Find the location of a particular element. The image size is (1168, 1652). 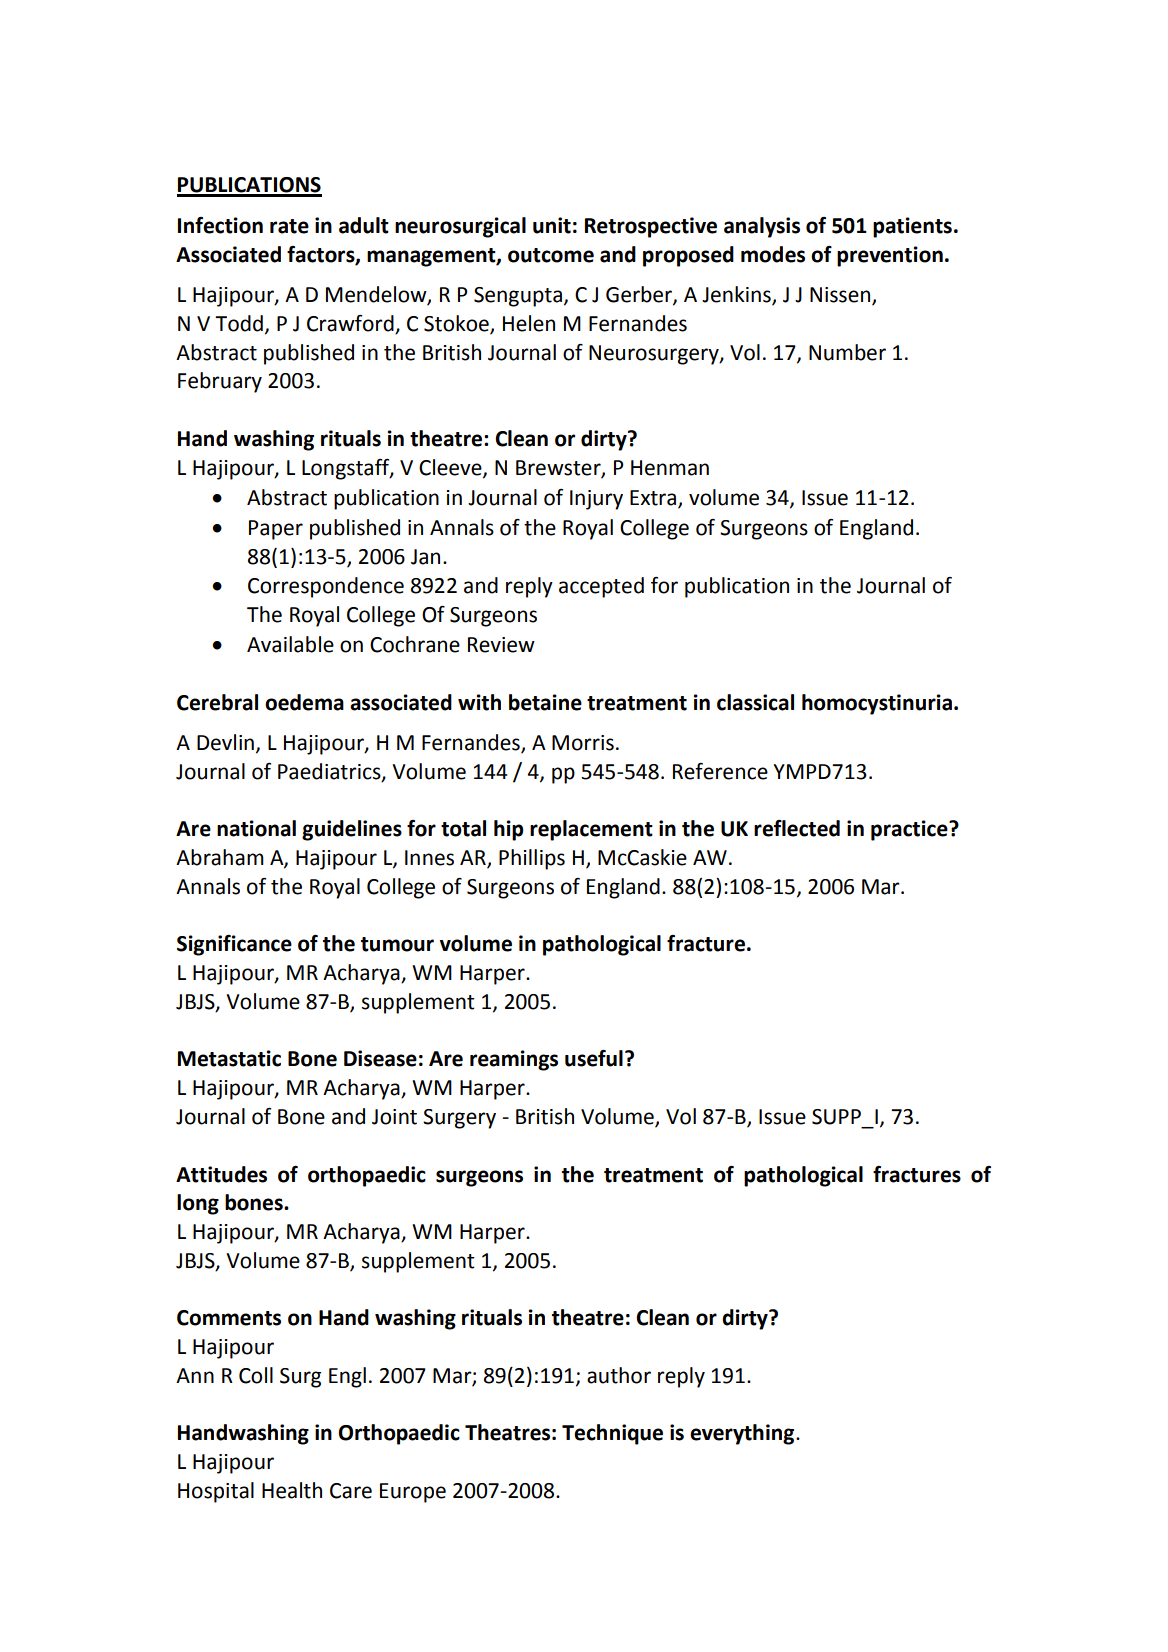

modes is located at coordinates (773, 254).
